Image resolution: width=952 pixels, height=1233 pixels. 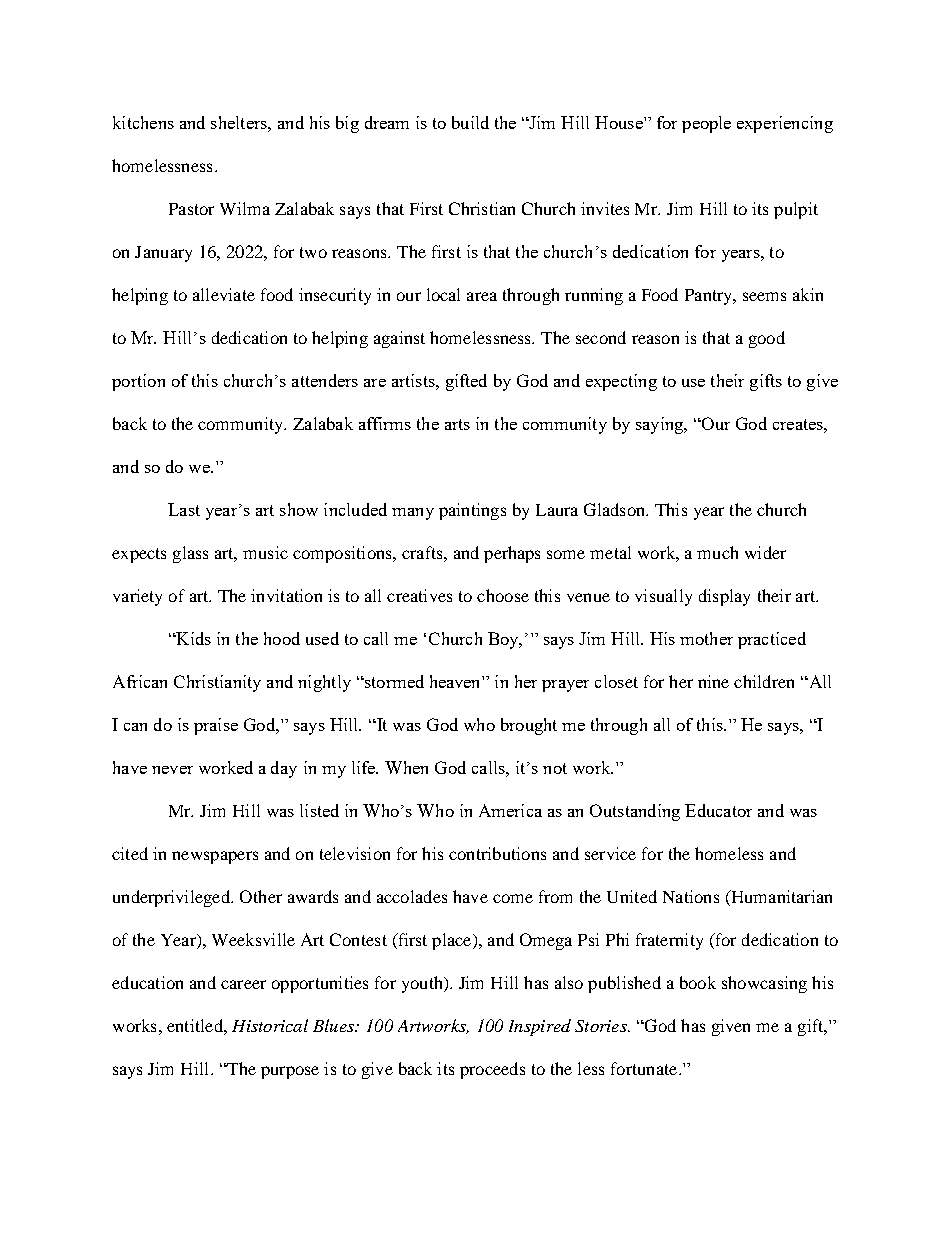 What do you see at coordinates (470, 122) in the page?
I see `build` at bounding box center [470, 122].
